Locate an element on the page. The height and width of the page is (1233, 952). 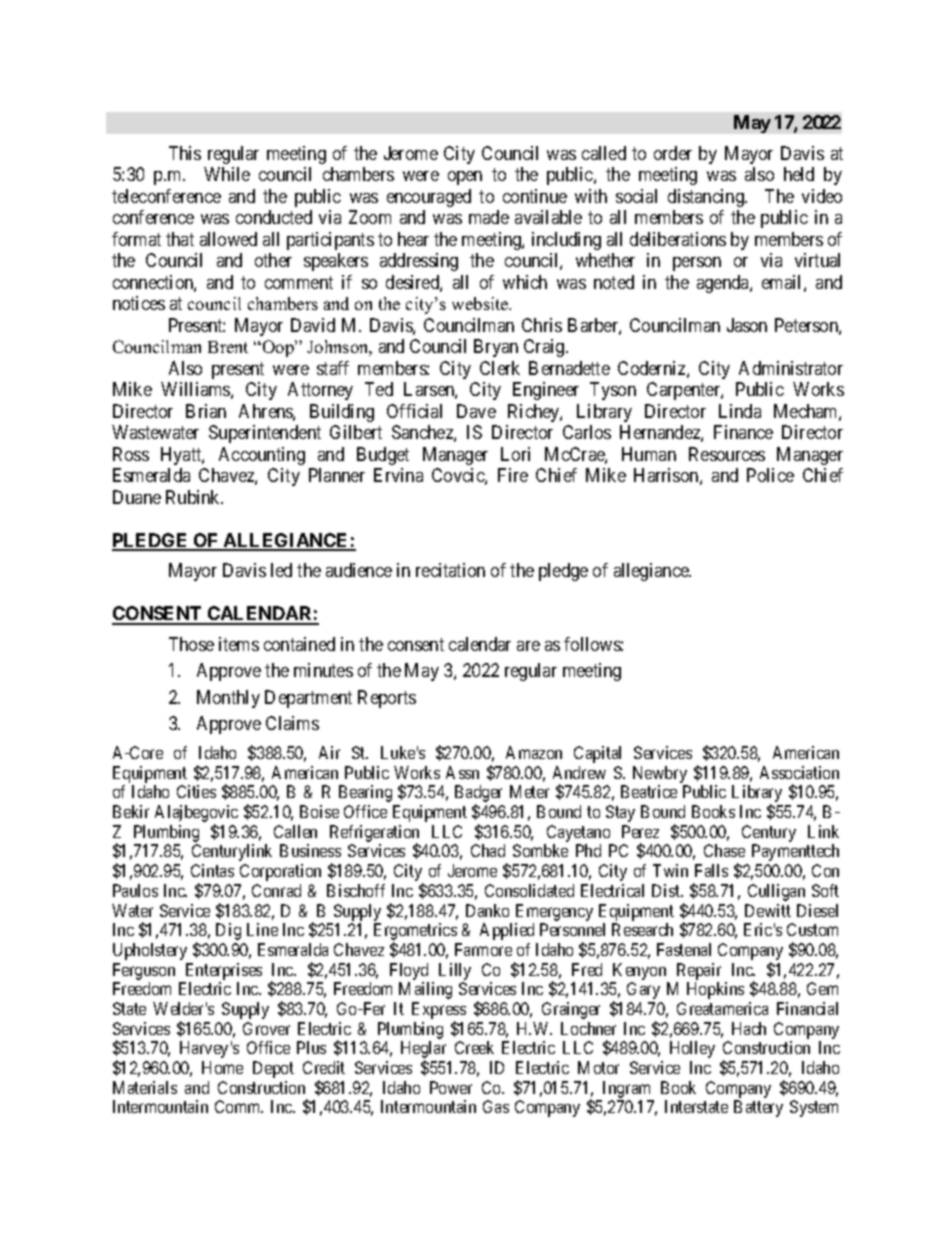
held is located at coordinates (799, 174).
